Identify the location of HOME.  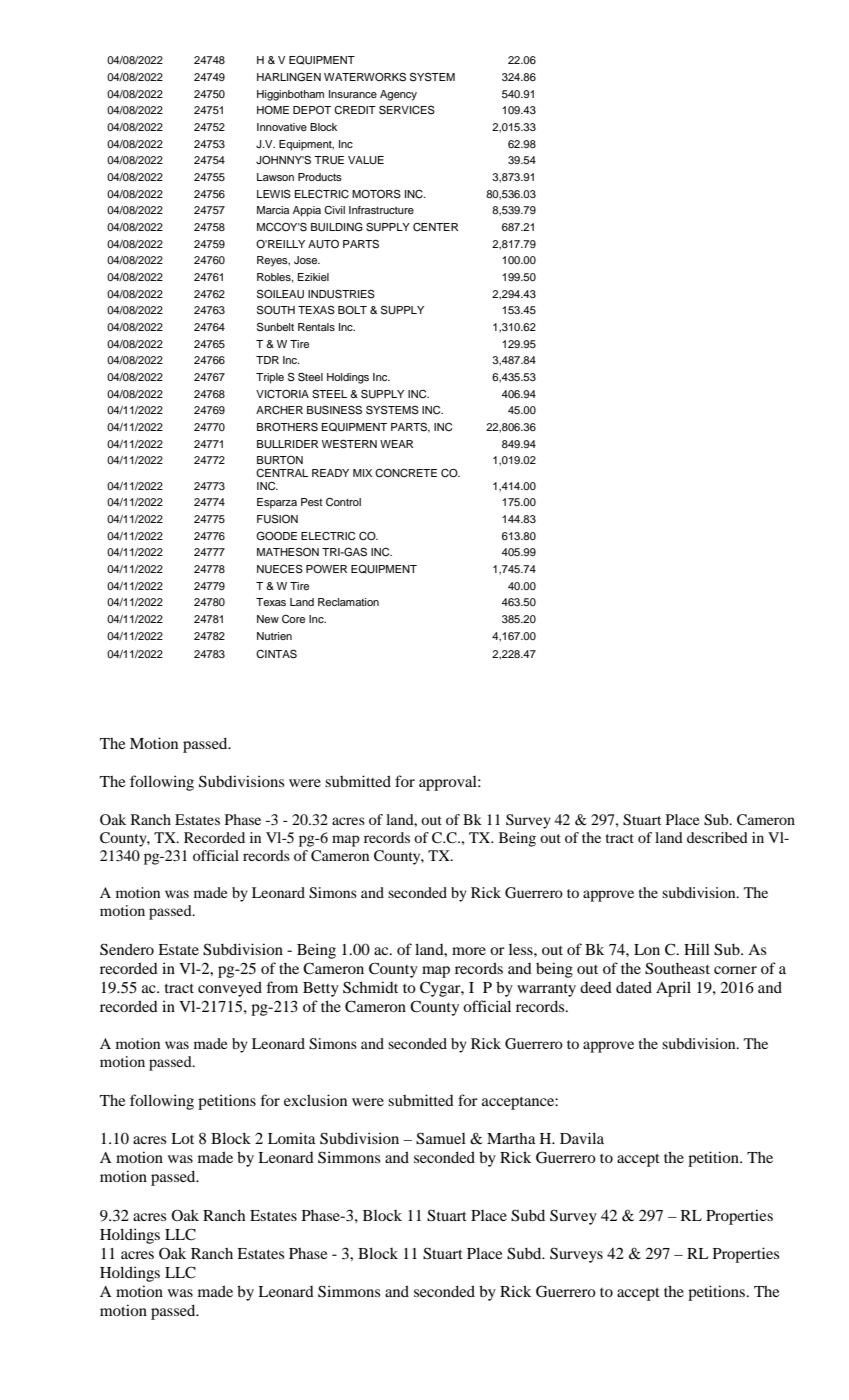
(273, 110).
